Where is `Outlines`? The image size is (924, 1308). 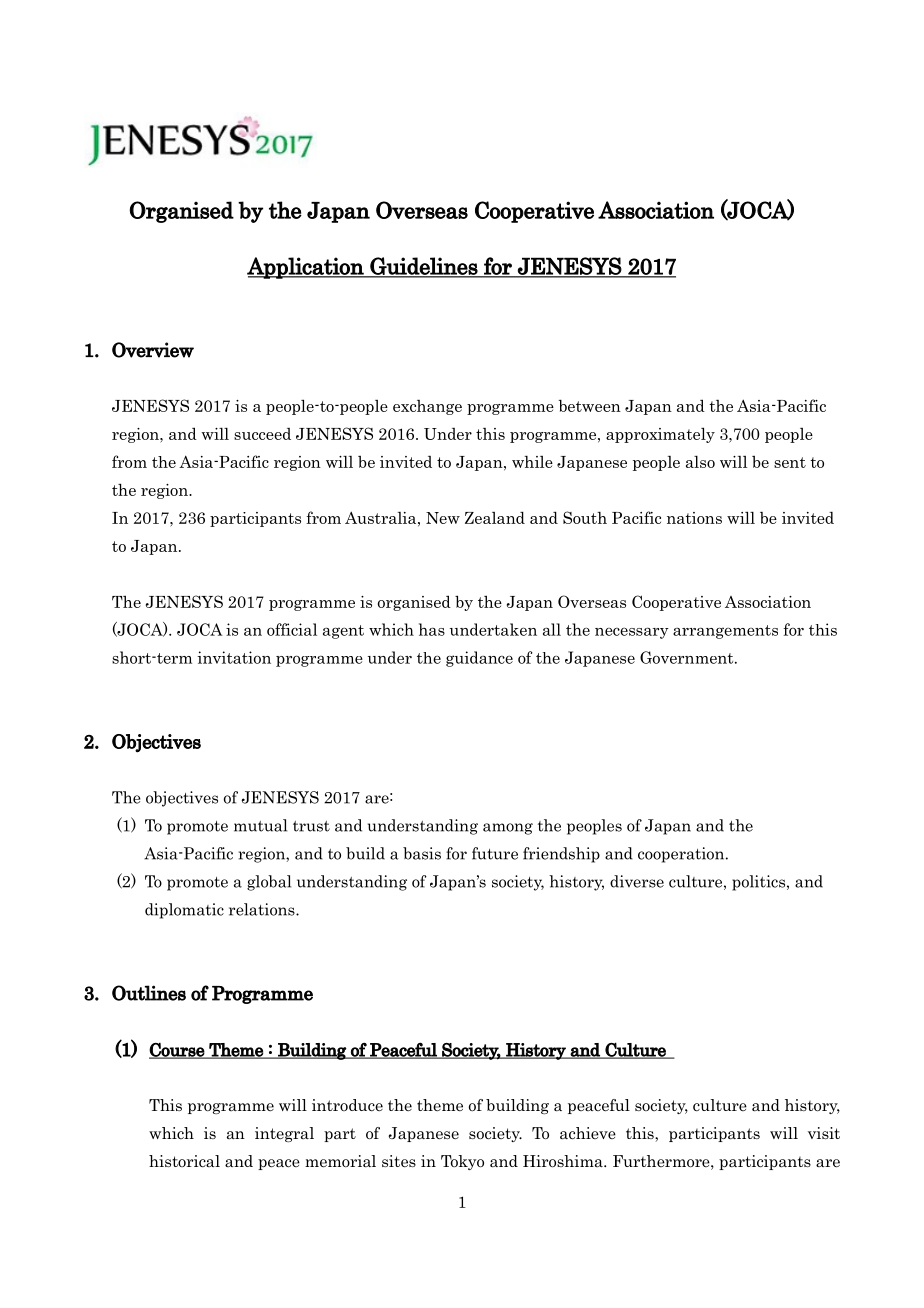 Outlines is located at coordinates (149, 993).
